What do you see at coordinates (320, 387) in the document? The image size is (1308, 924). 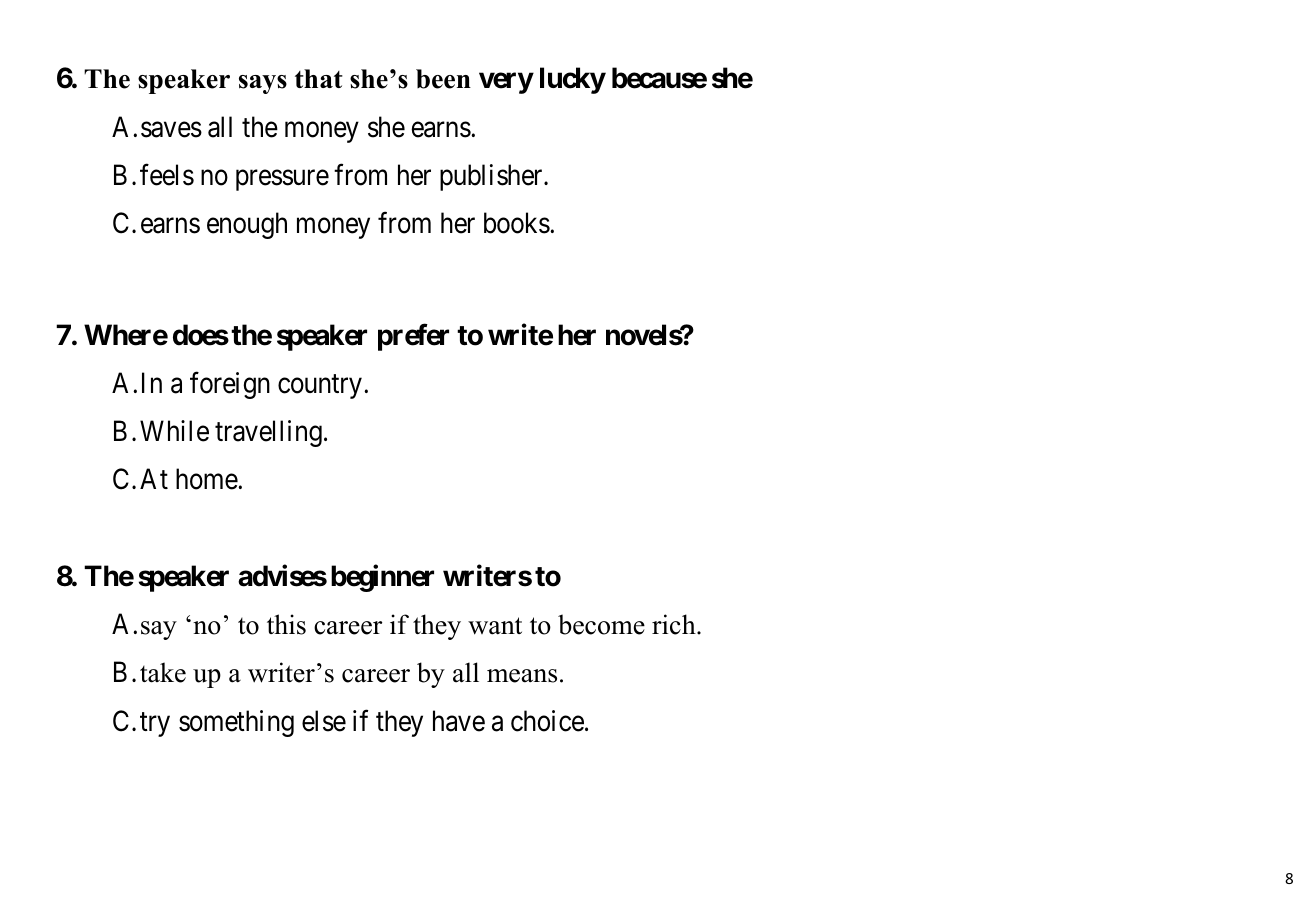 I see `country` at bounding box center [320, 387].
